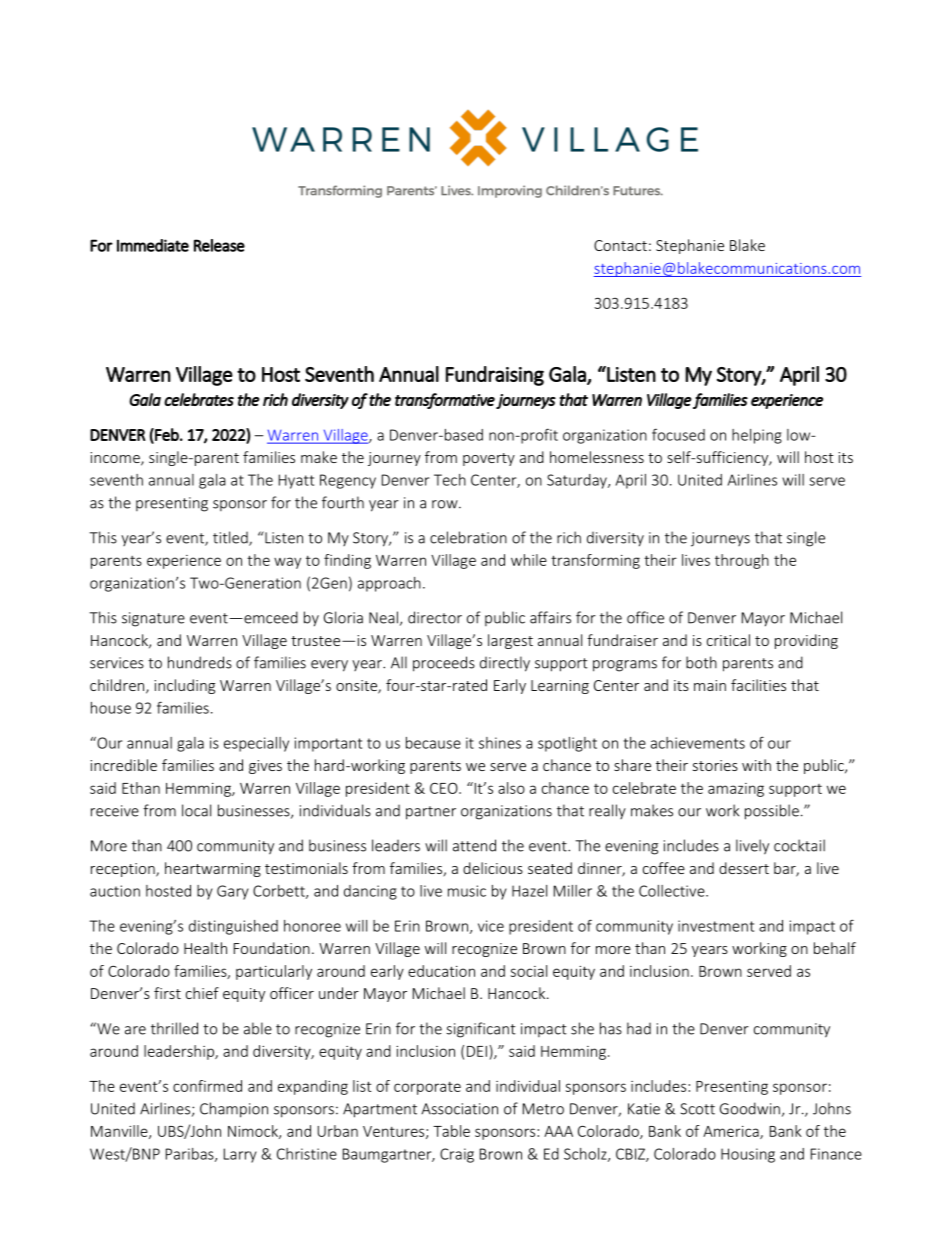 This screenshot has width=952, height=1233. What do you see at coordinates (444, 664) in the screenshot?
I see `proceeds` at bounding box center [444, 664].
